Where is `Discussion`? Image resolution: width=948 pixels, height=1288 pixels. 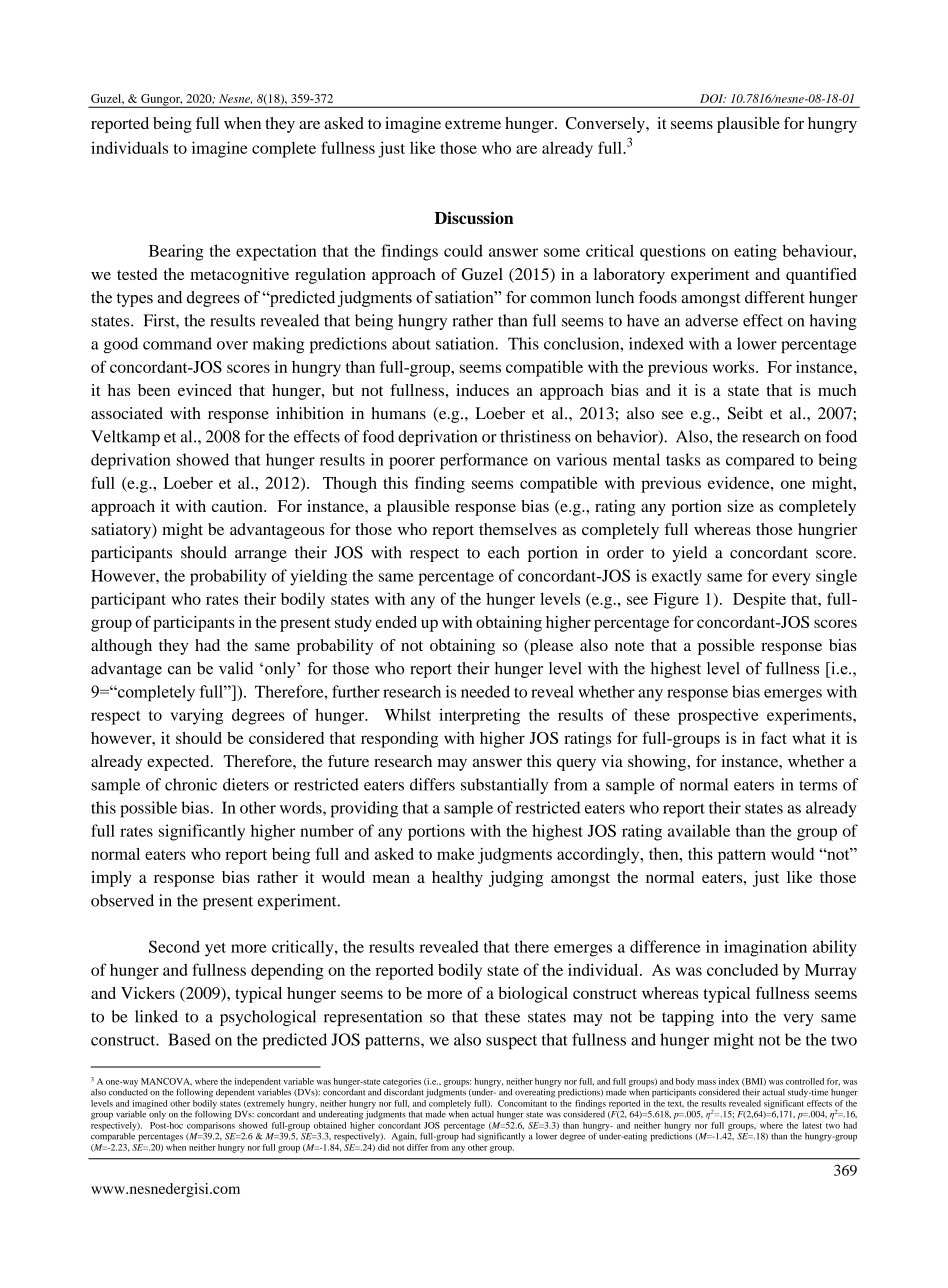
Discussion is located at coordinates (474, 217).
